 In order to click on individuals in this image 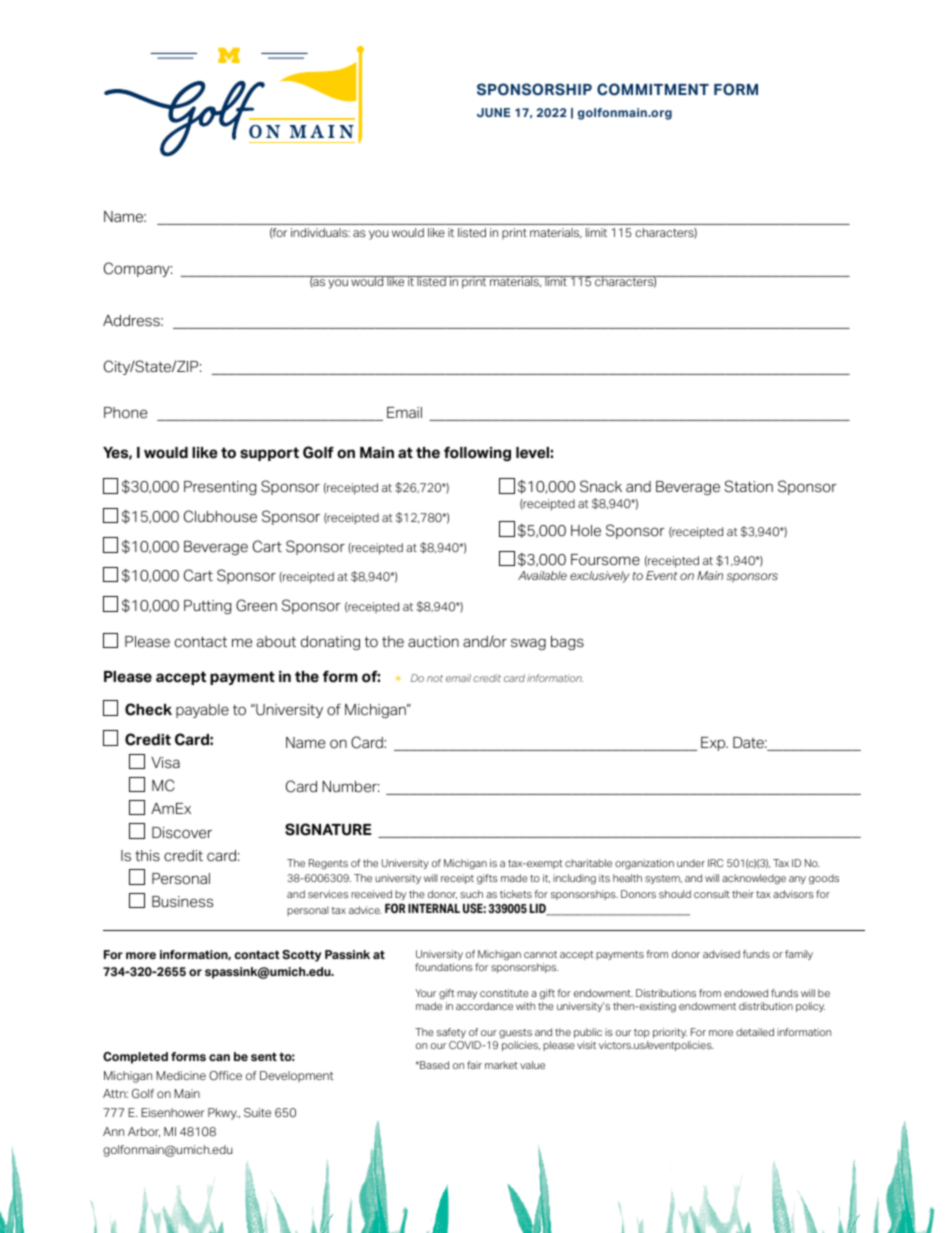, I will do `click(320, 232)`.
